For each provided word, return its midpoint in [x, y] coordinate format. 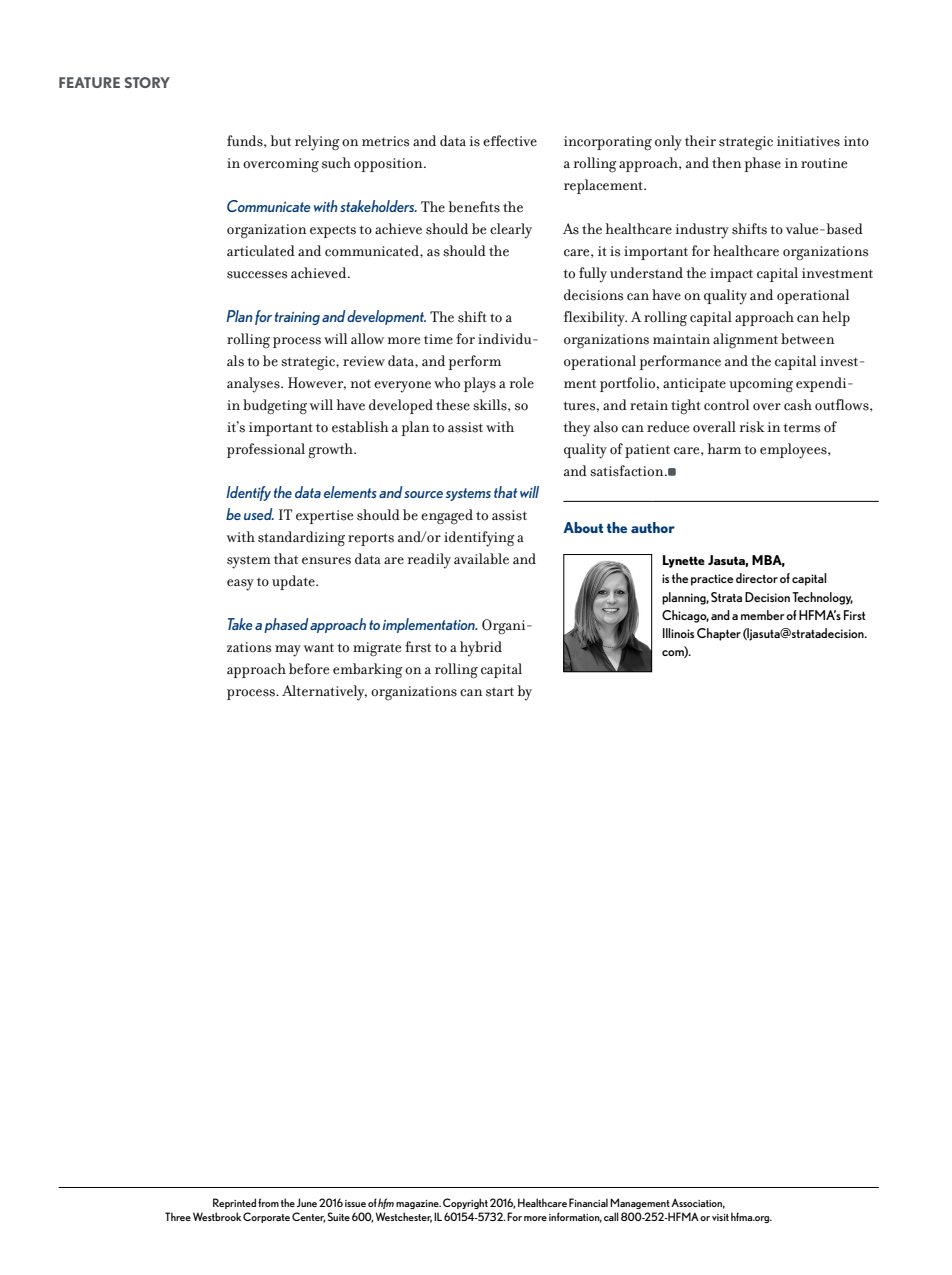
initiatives [808, 141]
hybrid [481, 649]
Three [178, 1216]
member [762, 615]
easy [240, 585]
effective [510, 141]
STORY [147, 82]
